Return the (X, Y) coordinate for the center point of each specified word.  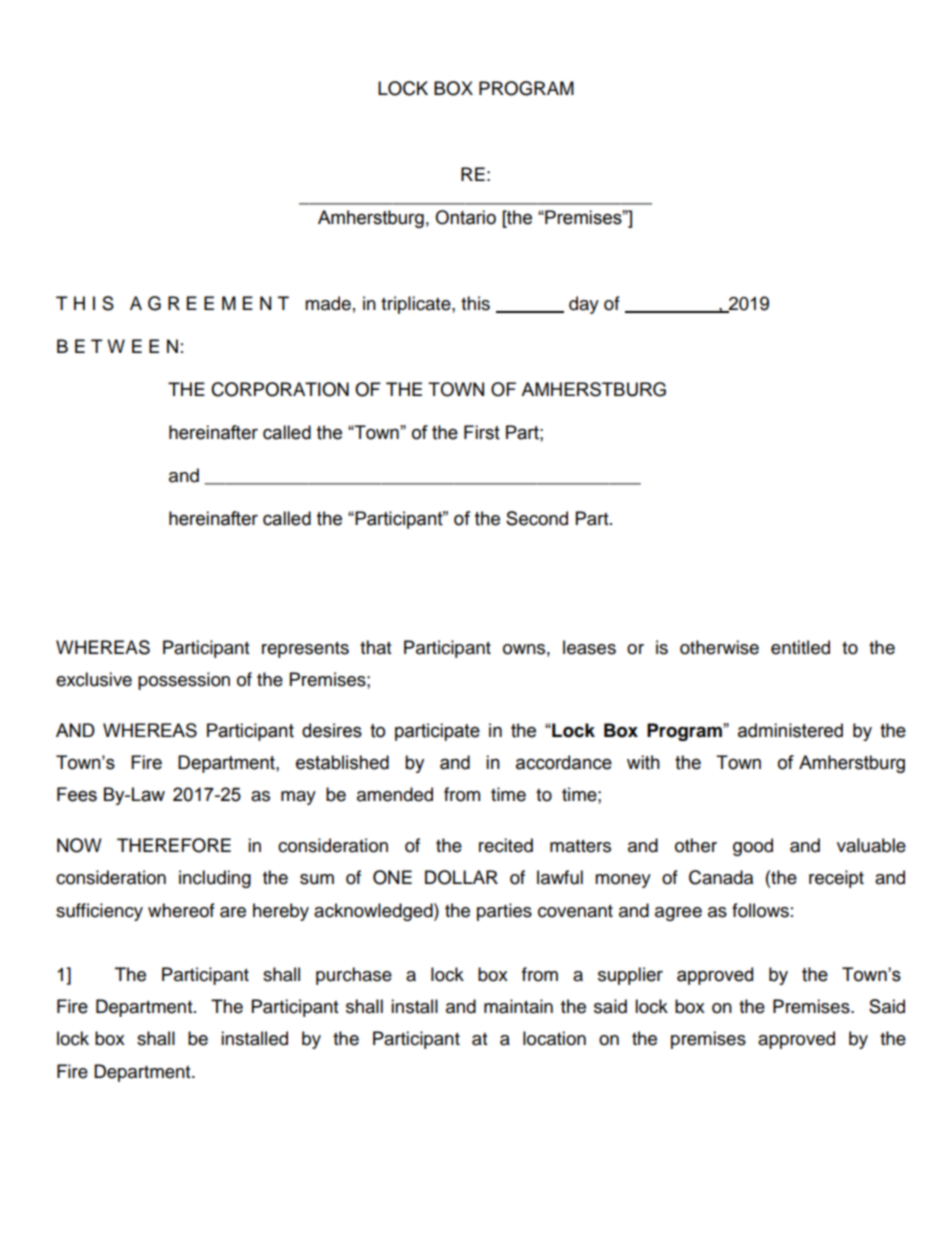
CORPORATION (280, 389)
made (328, 303)
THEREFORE (174, 845)
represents (305, 650)
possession (184, 681)
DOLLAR (461, 877)
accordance (564, 762)
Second (537, 518)
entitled (800, 647)
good (753, 847)
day (584, 305)
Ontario (465, 217)
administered (790, 730)
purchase (354, 976)
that (375, 647)
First (482, 432)
